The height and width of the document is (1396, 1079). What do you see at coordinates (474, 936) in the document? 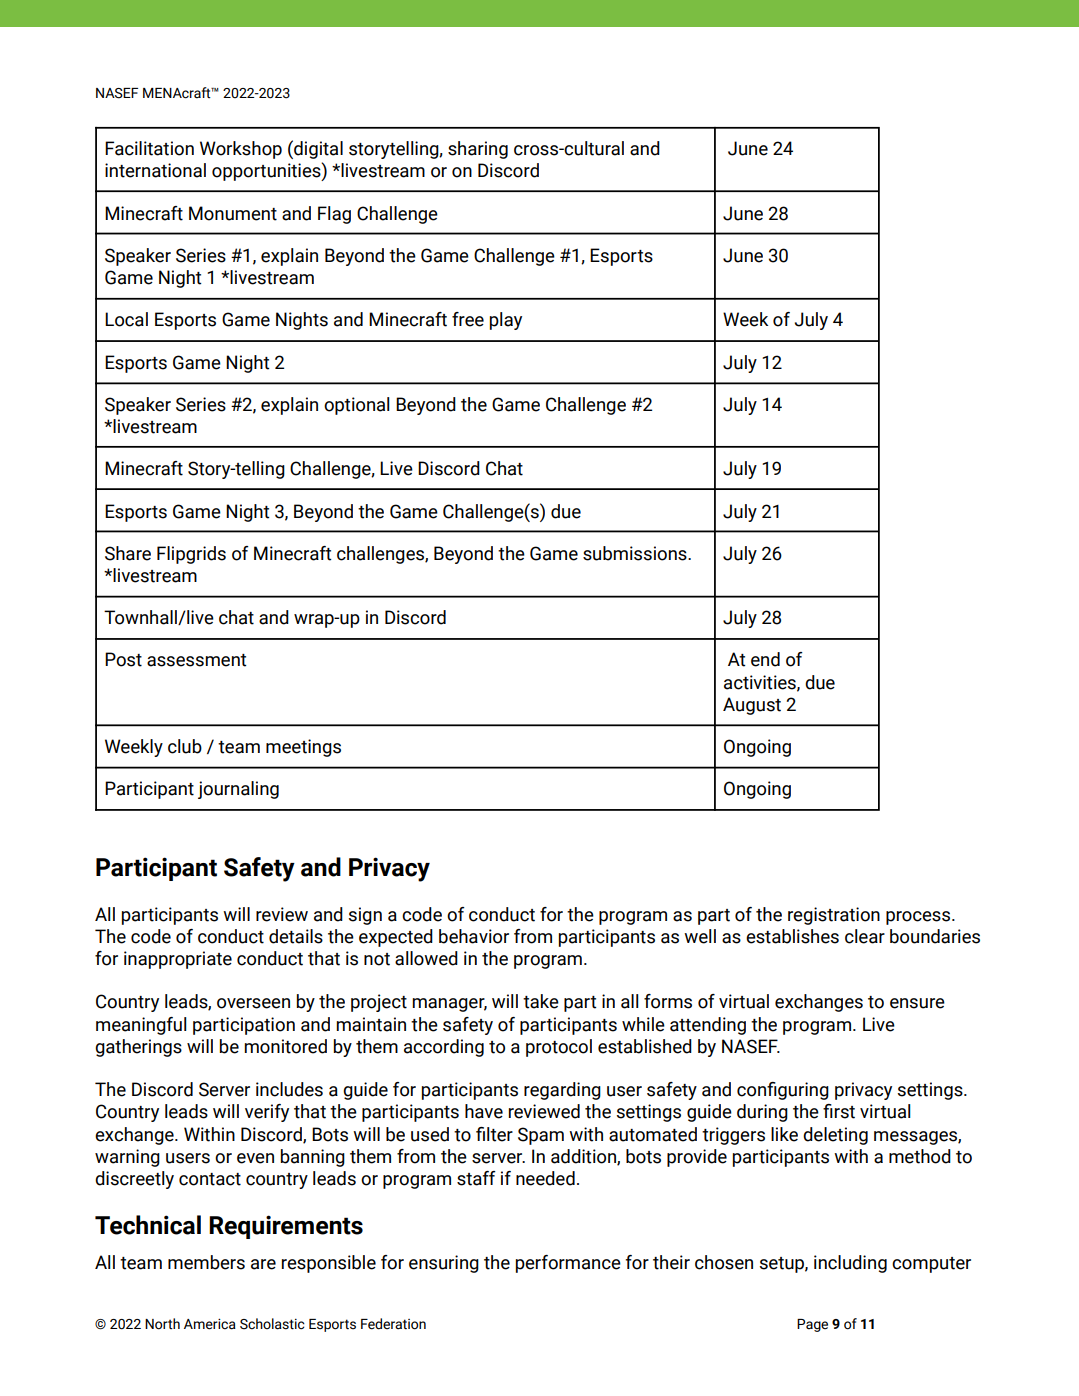
I see `behavior` at bounding box center [474, 936].
